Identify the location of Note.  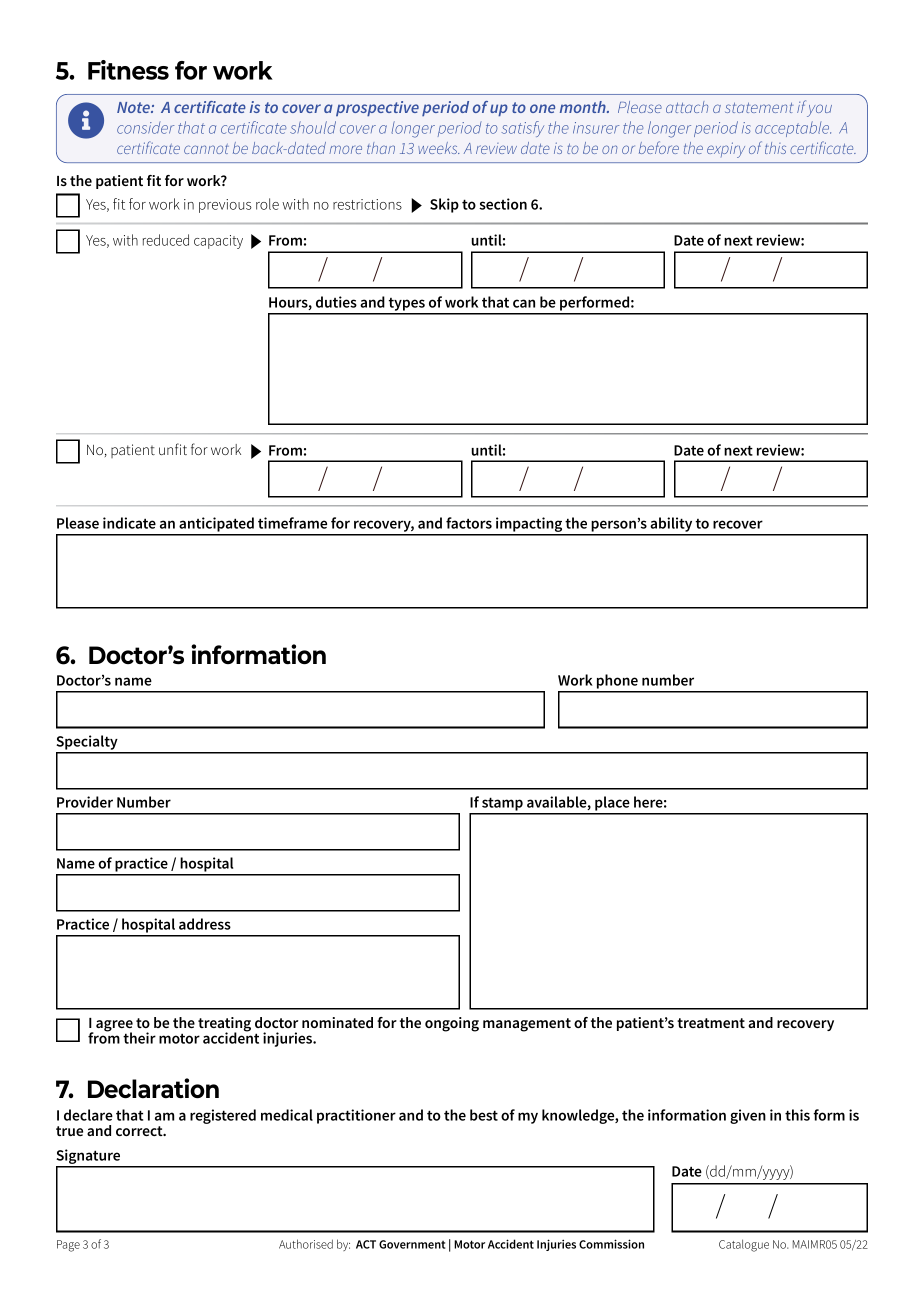
(134, 107).
